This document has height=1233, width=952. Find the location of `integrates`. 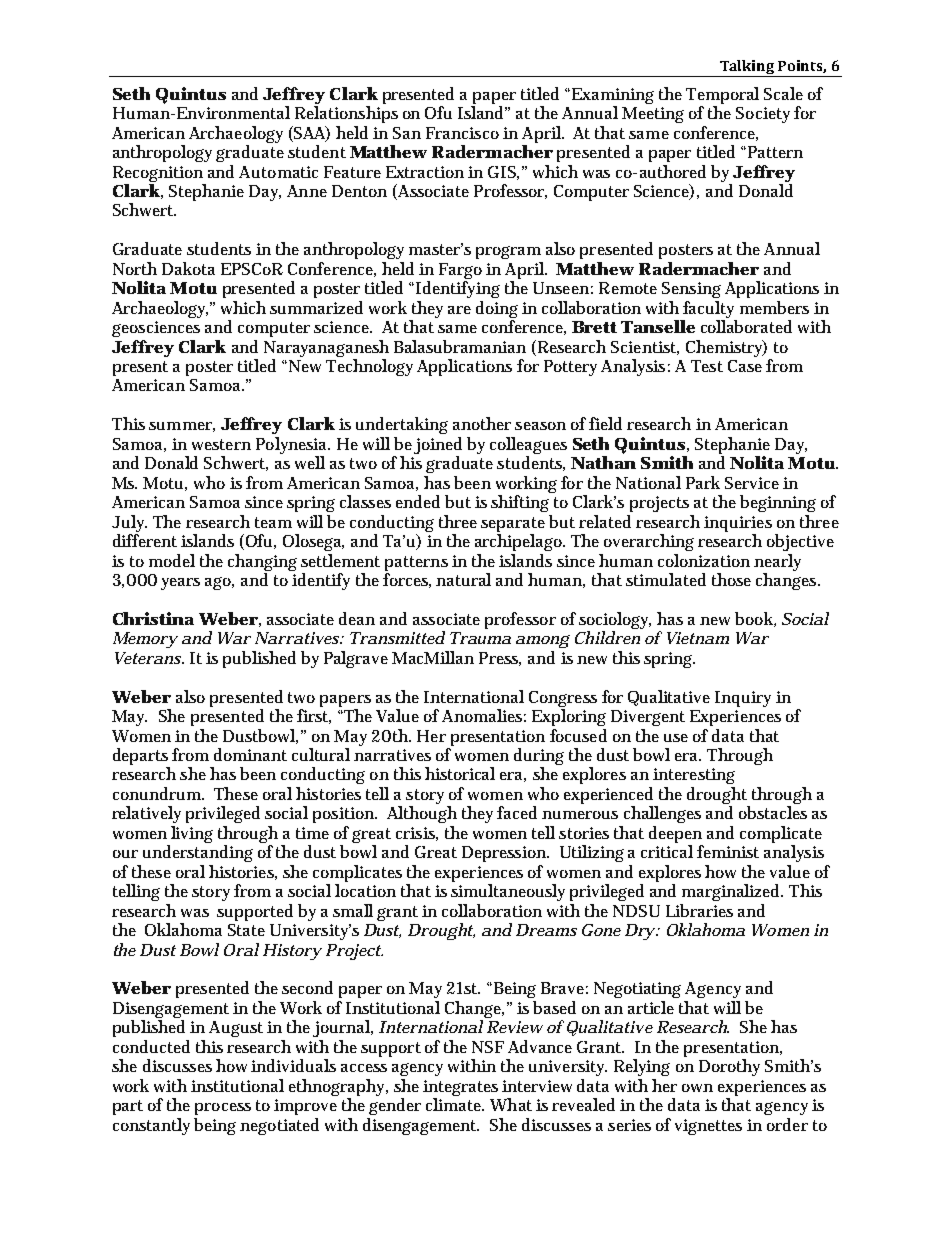

integrates is located at coordinates (460, 1089).
